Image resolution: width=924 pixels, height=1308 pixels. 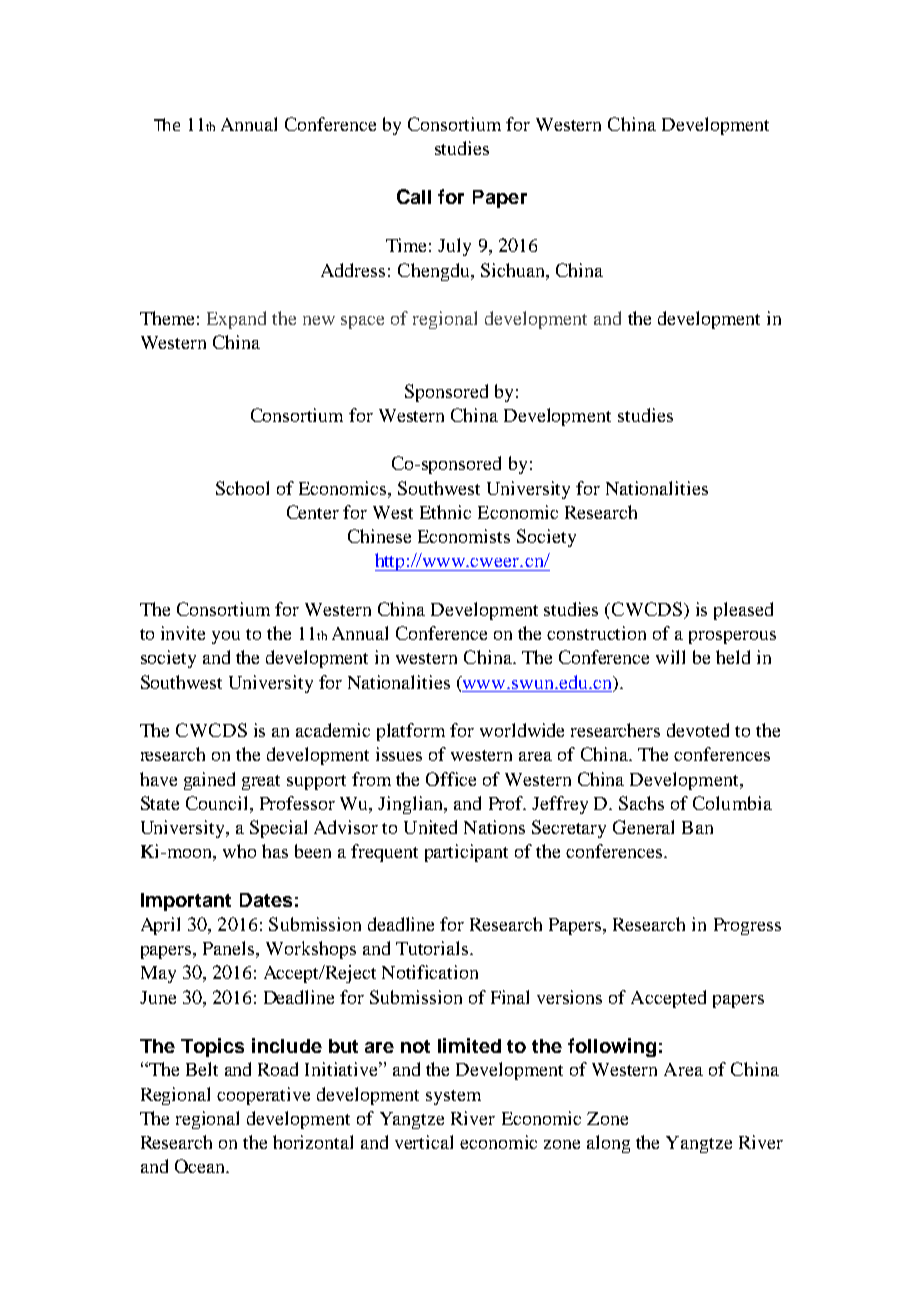 What do you see at coordinates (236, 320) in the screenshot?
I see `Expand` at bounding box center [236, 320].
